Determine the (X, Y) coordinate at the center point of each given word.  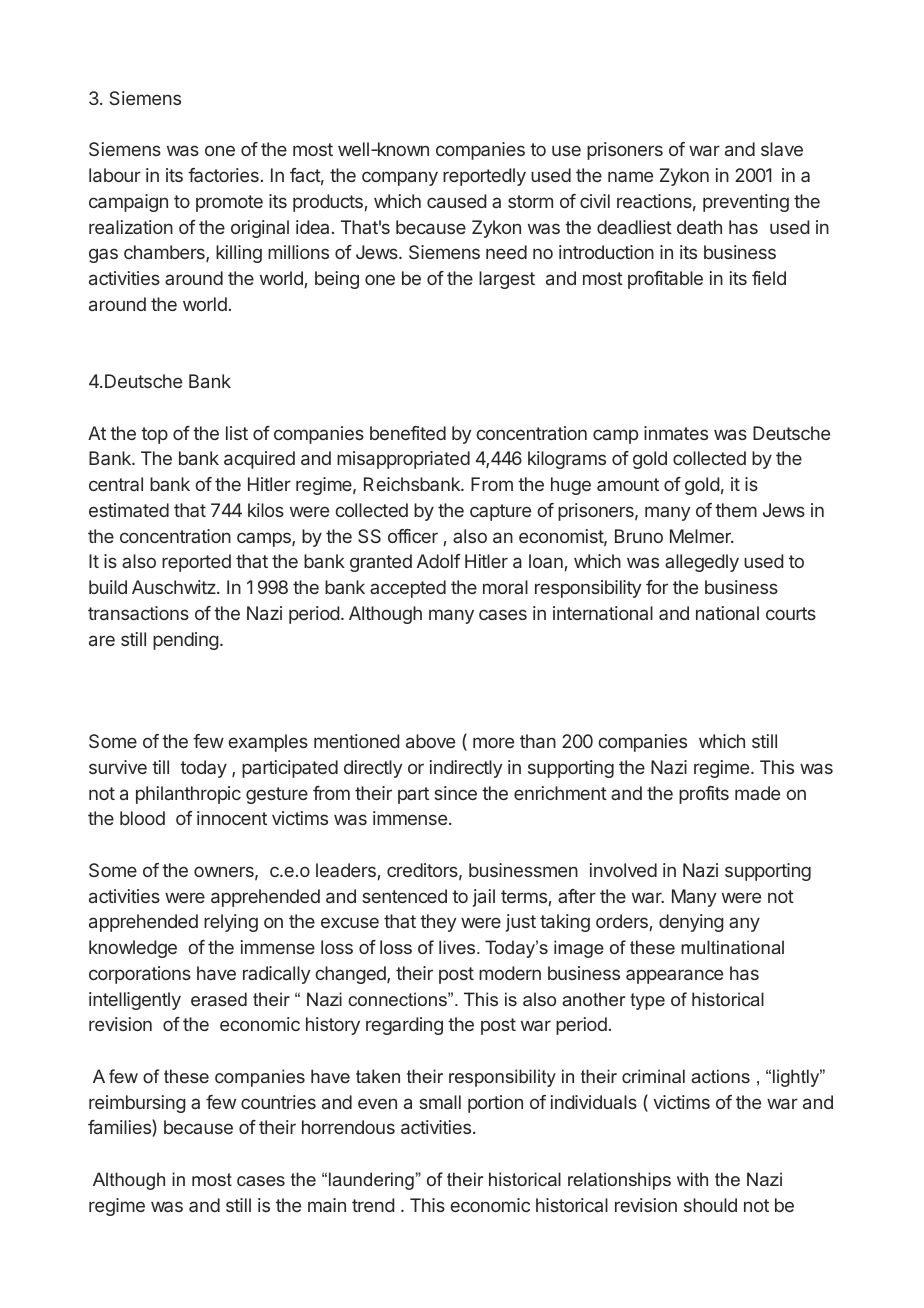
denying (691, 923)
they (438, 923)
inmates (676, 433)
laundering (371, 1181)
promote (229, 203)
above (430, 741)
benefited (408, 433)
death (699, 227)
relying (231, 923)
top (154, 435)
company (400, 178)
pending (186, 641)
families (120, 1128)
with (692, 1179)
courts (791, 613)
